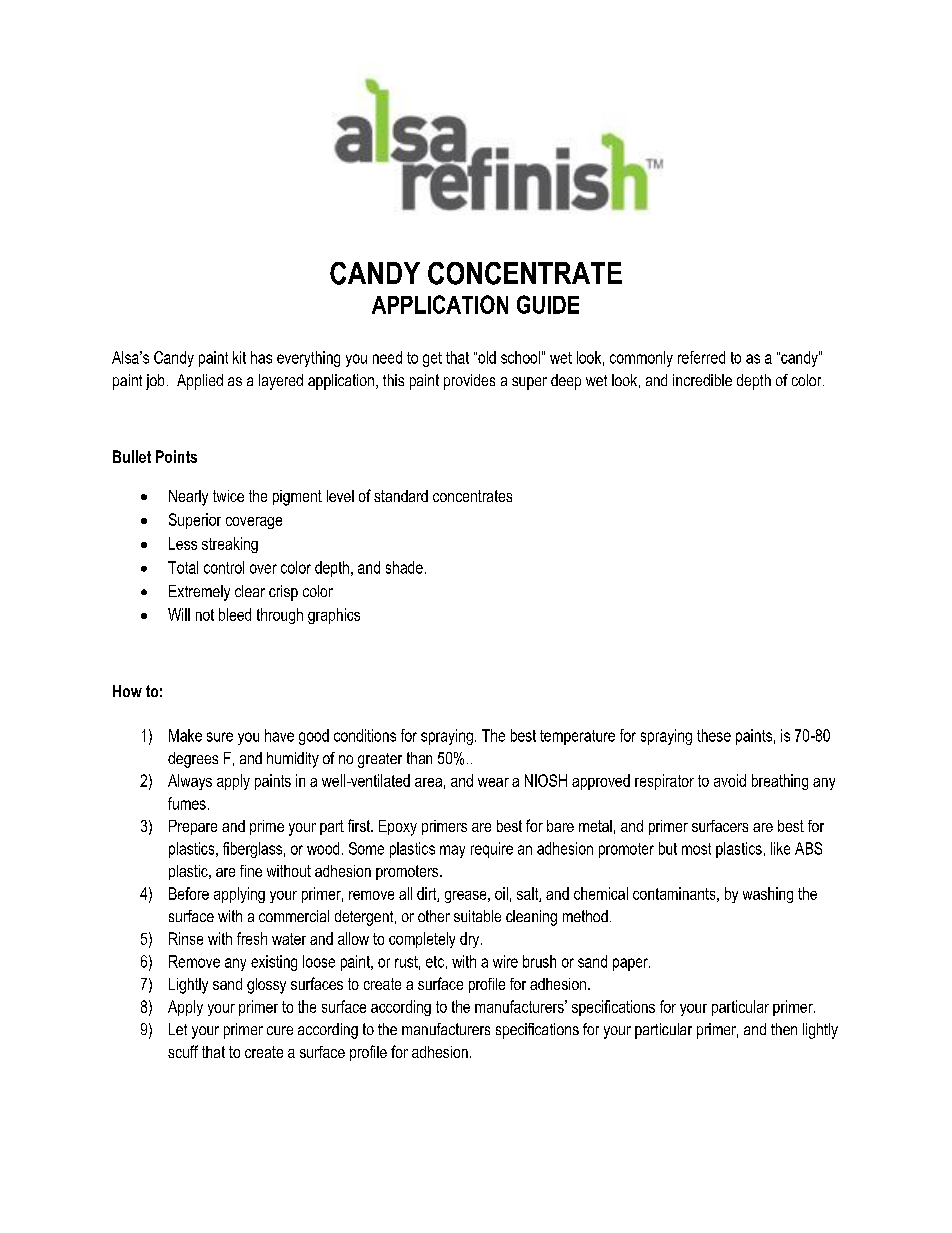 Image resolution: width=952 pixels, height=1233 pixels. I want to click on get, so click(432, 359).
